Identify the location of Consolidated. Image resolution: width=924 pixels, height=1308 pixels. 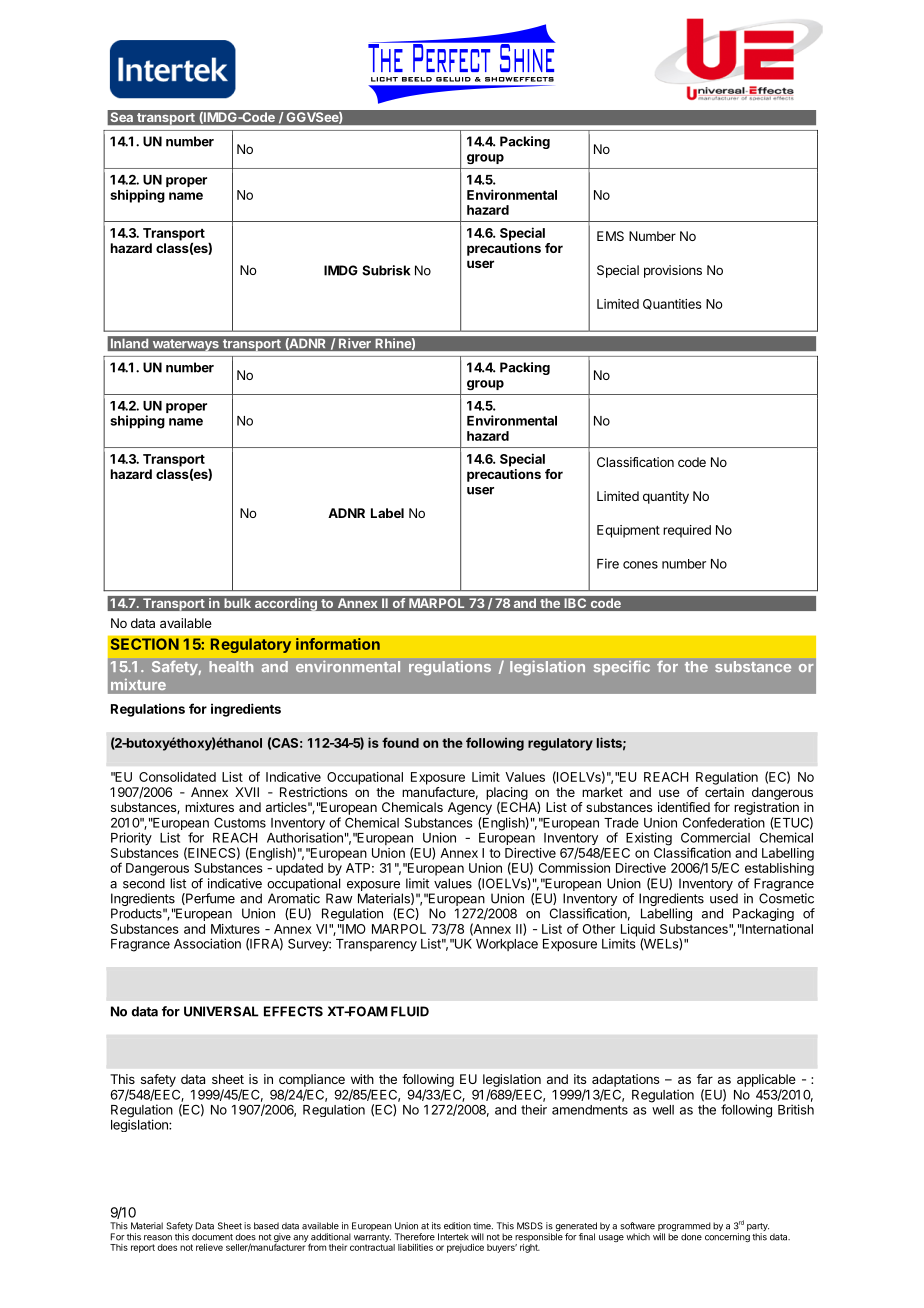
(177, 777).
